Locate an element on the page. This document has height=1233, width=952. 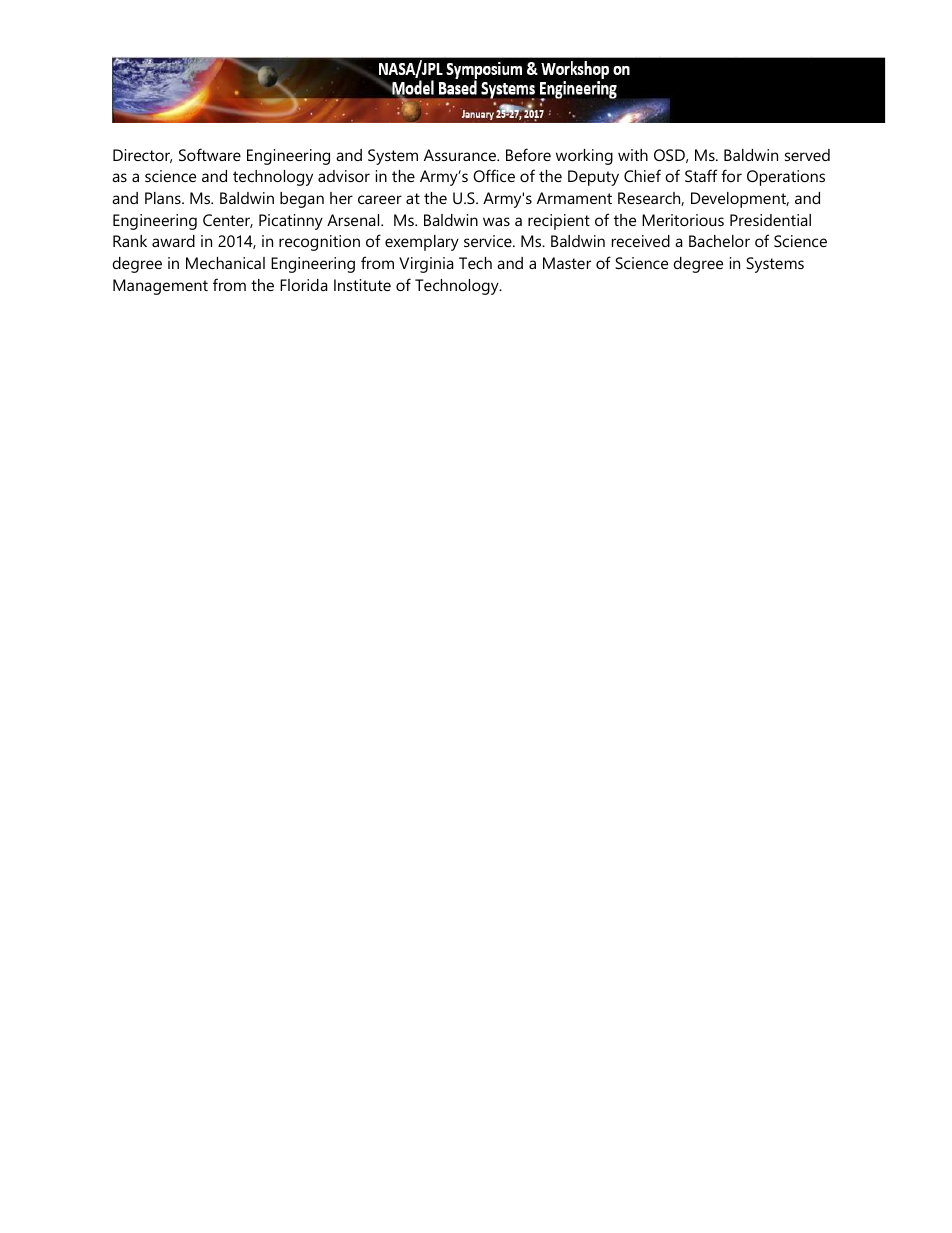
Mechanical is located at coordinates (225, 263).
